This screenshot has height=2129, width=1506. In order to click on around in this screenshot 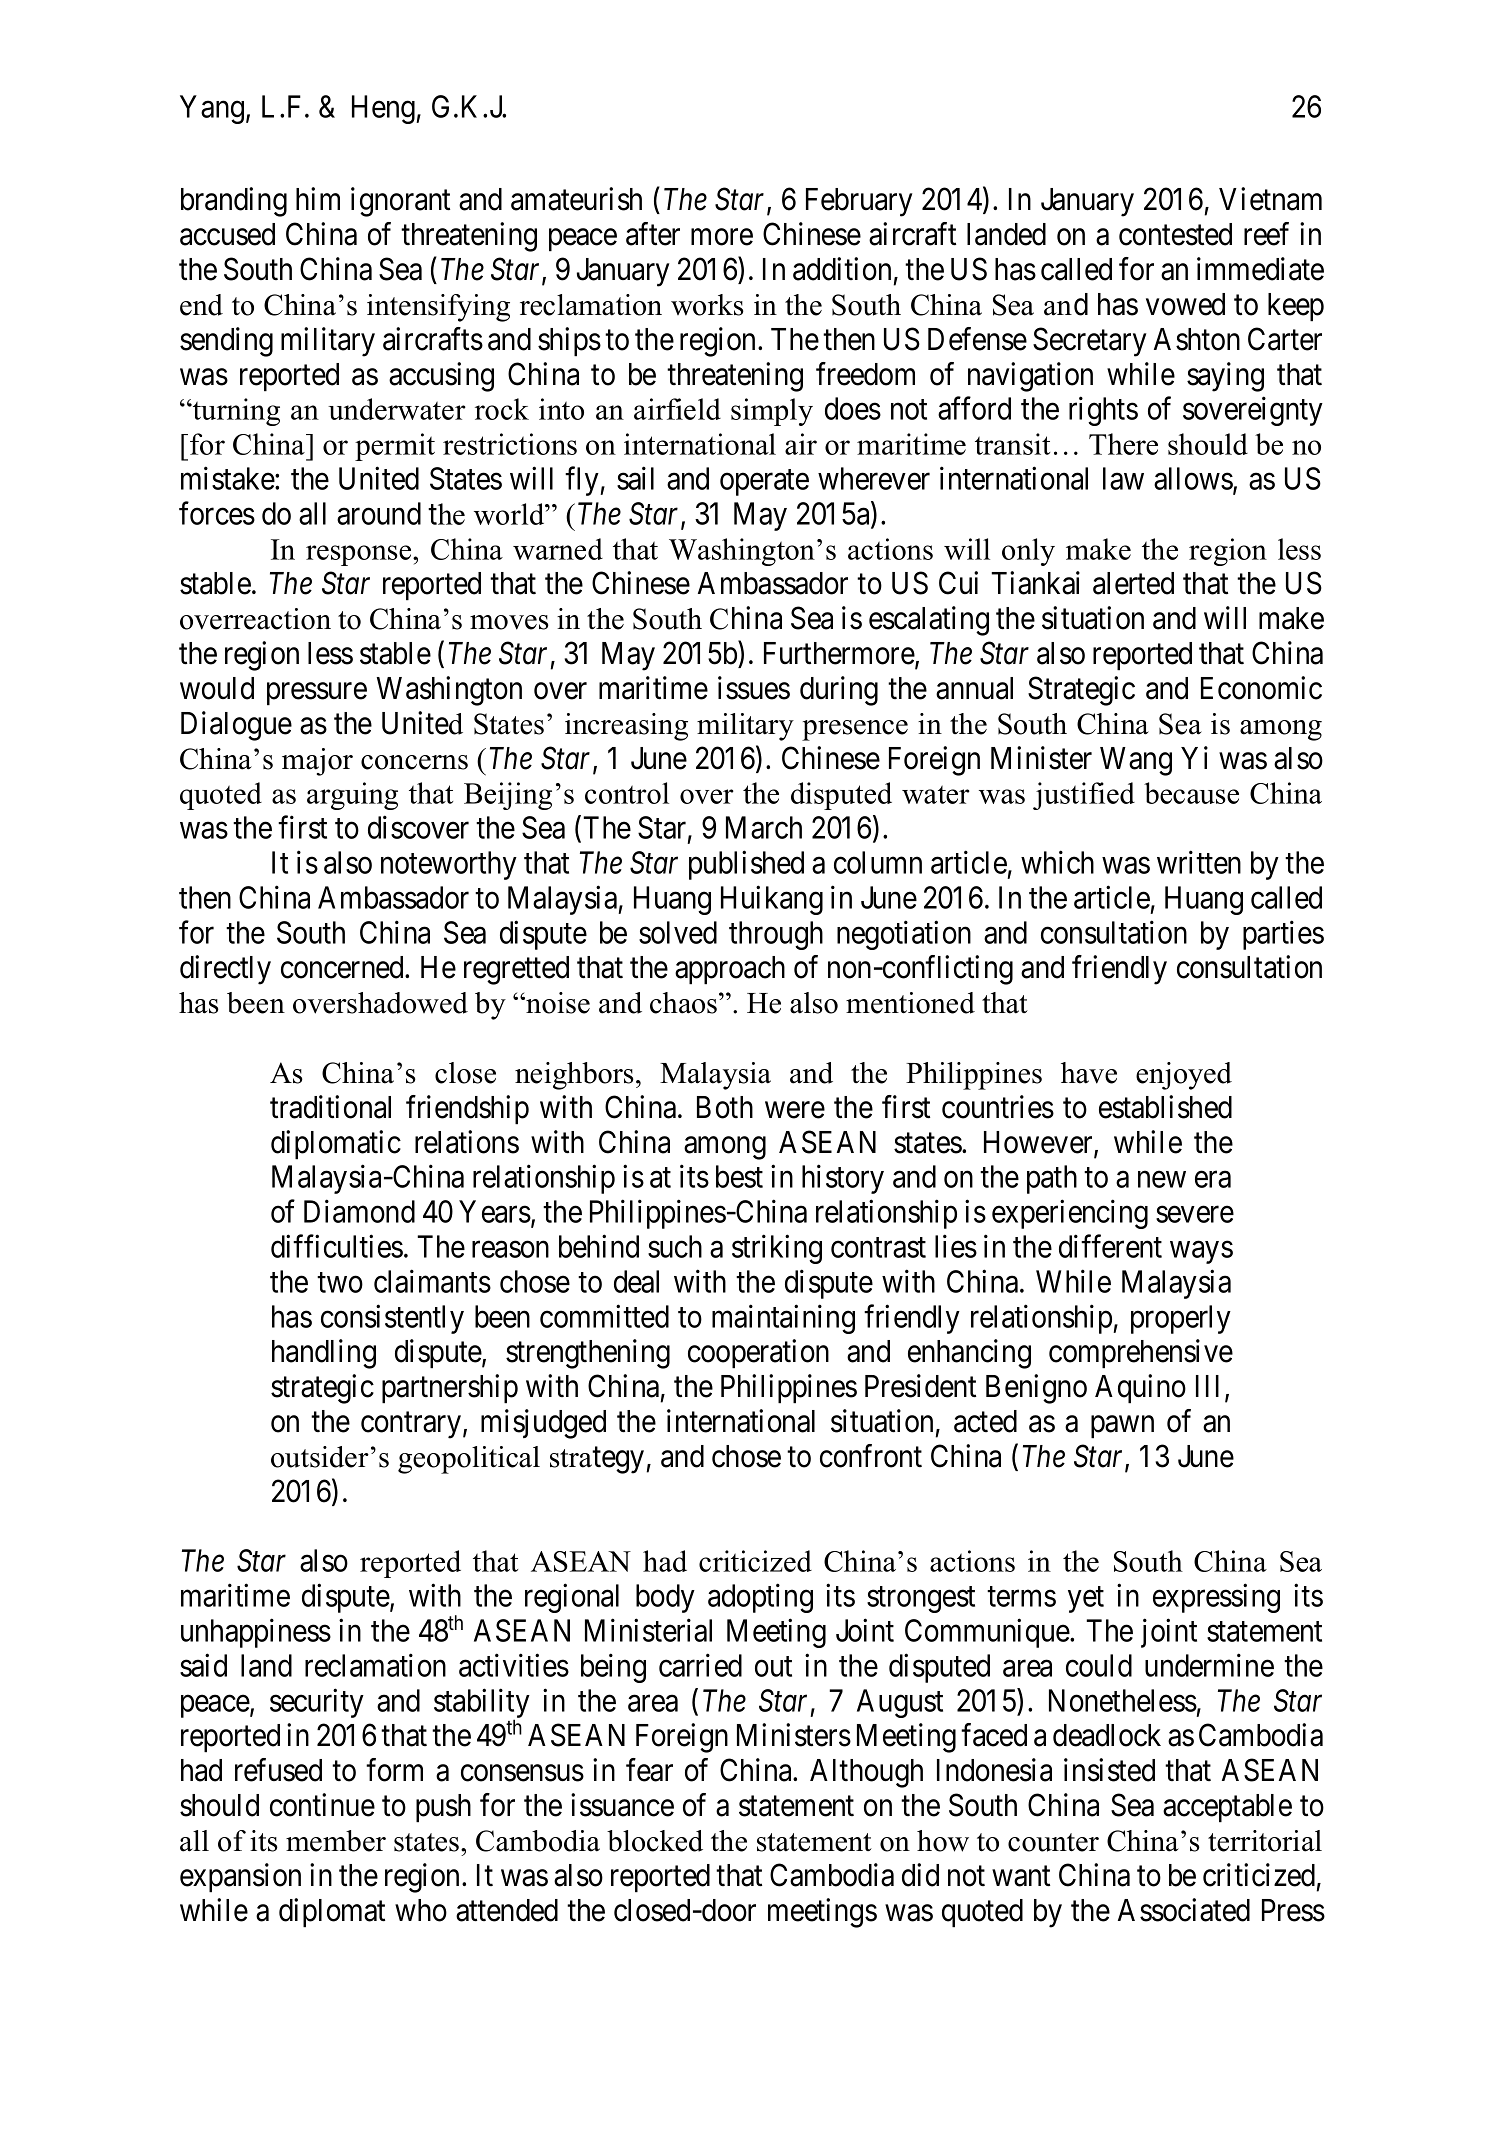, I will do `click(379, 513)`.
